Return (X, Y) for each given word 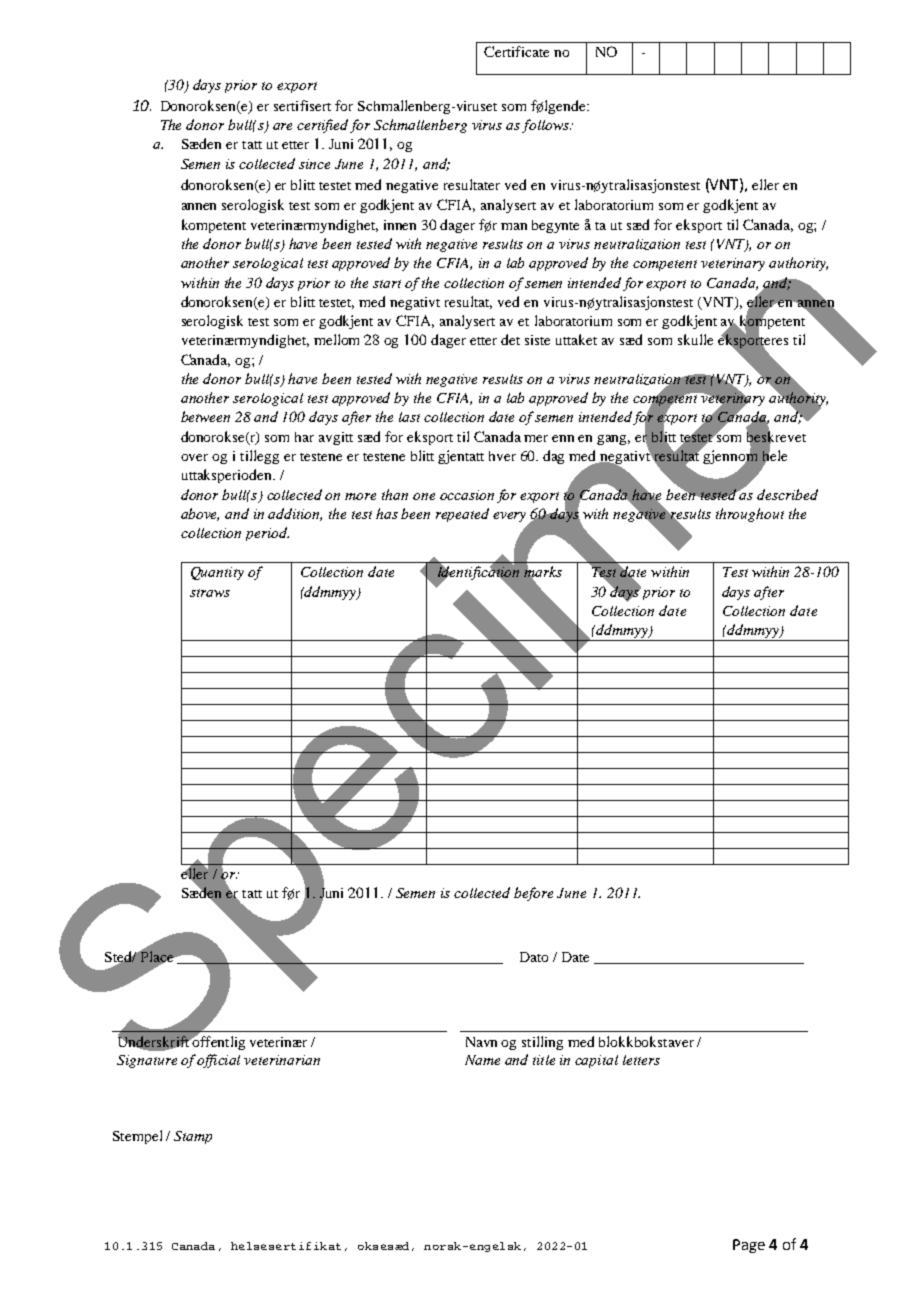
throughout (750, 515)
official (218, 1061)
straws (210, 593)
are (282, 126)
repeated (462, 515)
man (514, 226)
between (205, 416)
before (533, 894)
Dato (534, 957)
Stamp (193, 1137)
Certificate (516, 51)
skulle (695, 339)
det (510, 339)
